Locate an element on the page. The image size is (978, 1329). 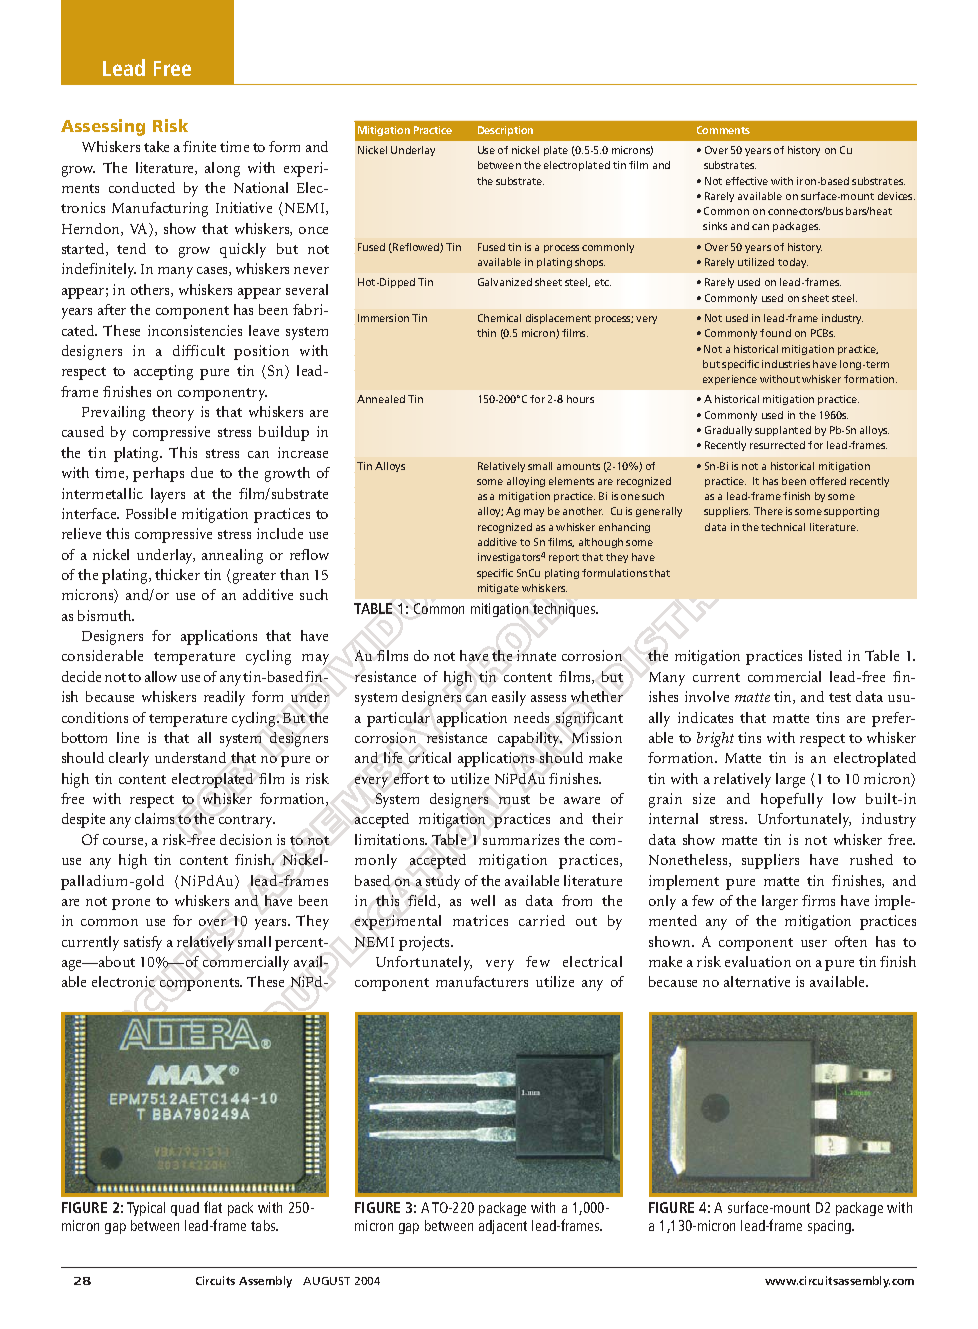
theory is located at coordinates (173, 413).
